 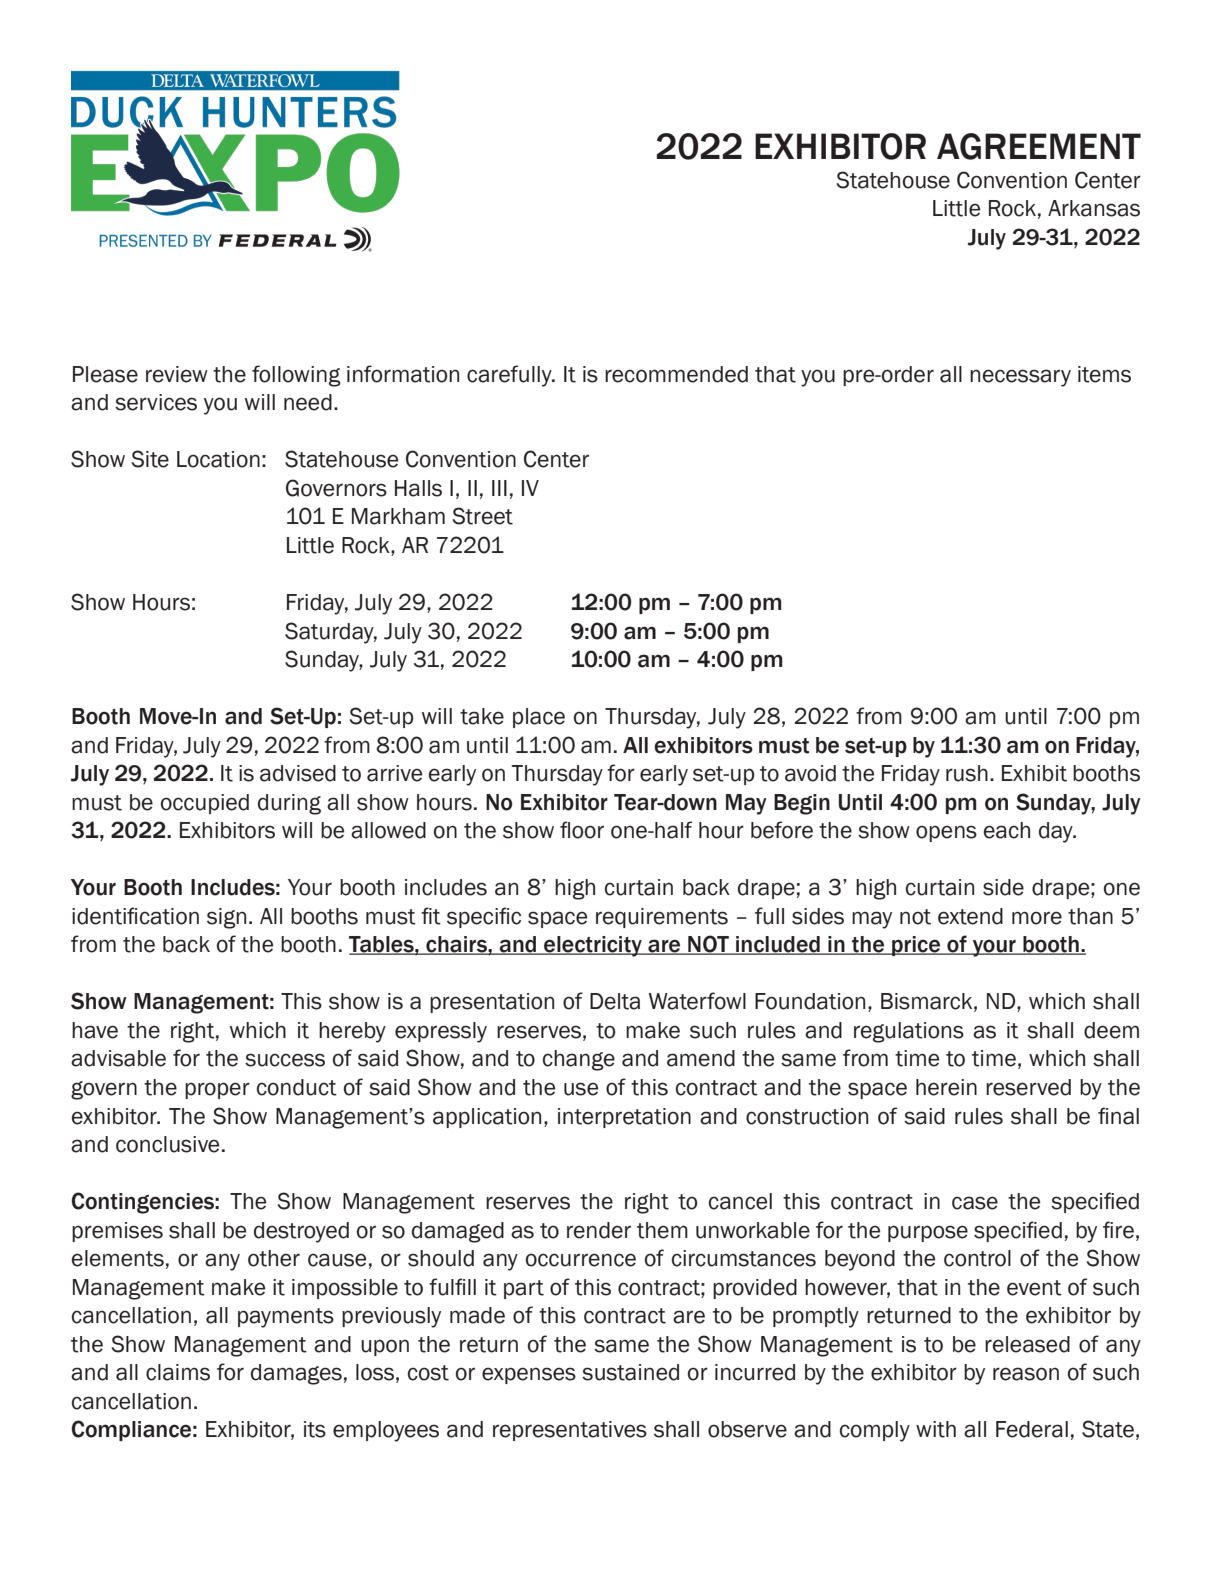 What do you see at coordinates (967, 773) in the screenshot?
I see `rush` at bounding box center [967, 773].
